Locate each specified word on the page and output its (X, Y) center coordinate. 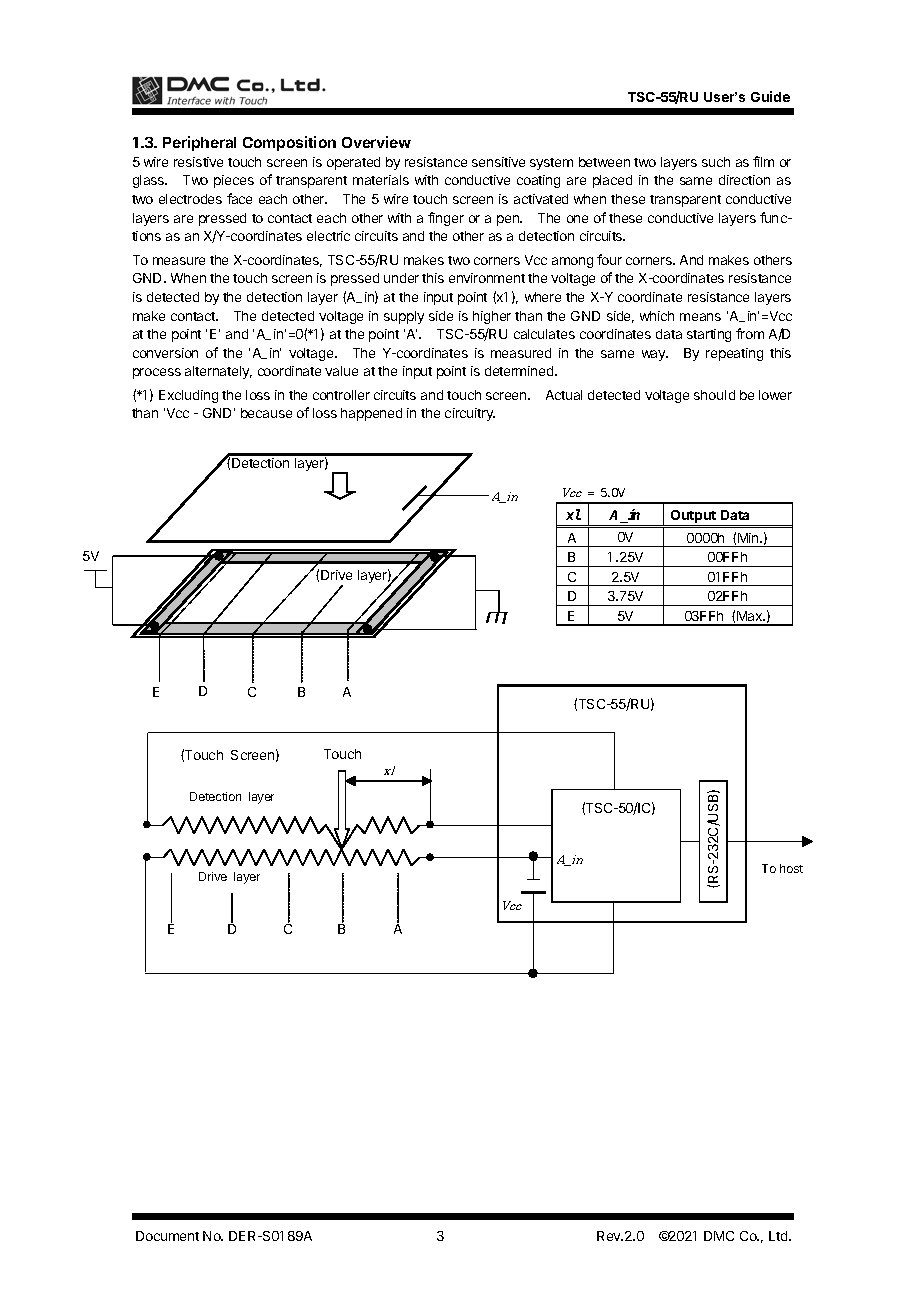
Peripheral (199, 143)
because (266, 413)
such (716, 162)
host (791, 868)
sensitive (498, 162)
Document (167, 1236)
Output (694, 518)
